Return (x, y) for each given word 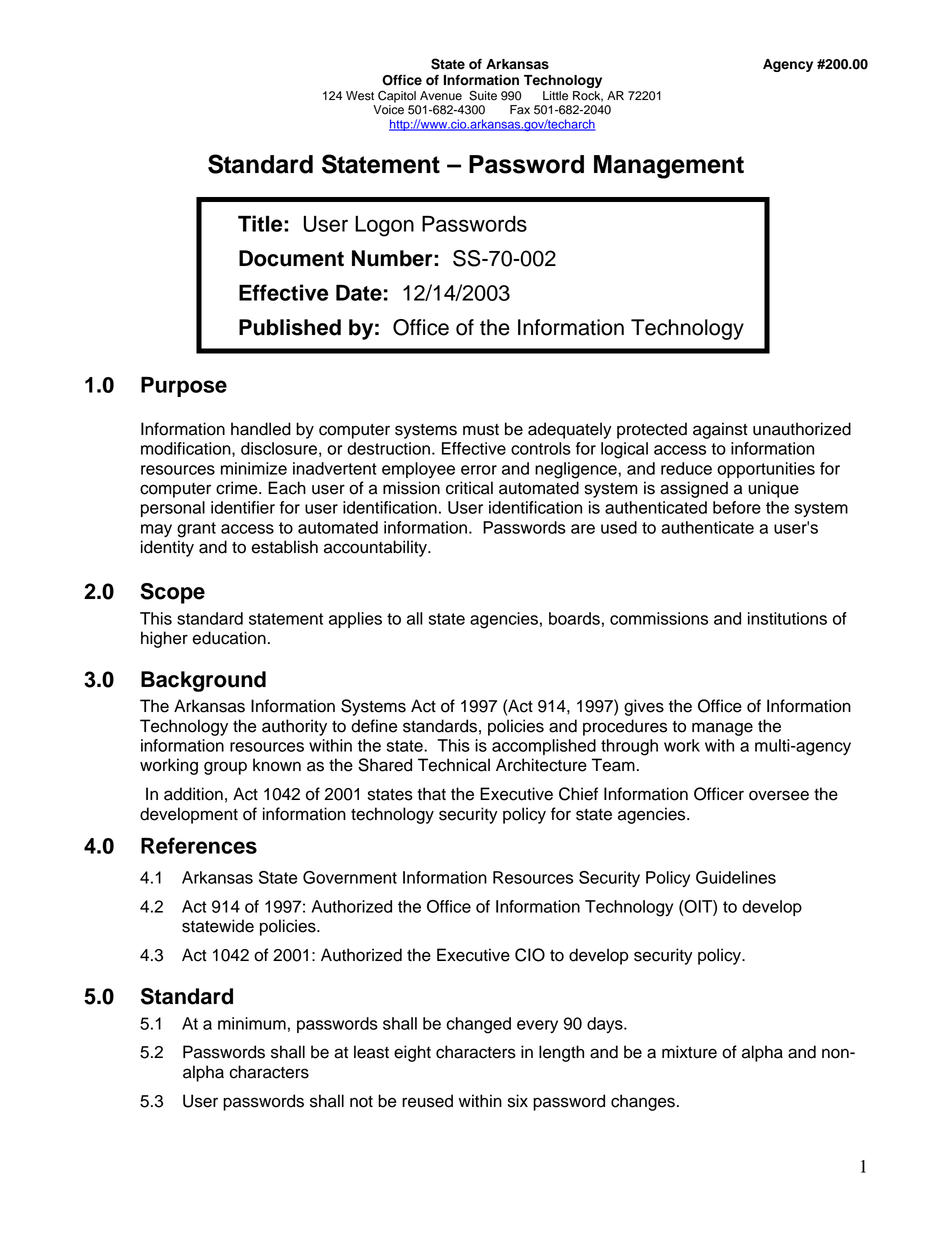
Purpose (184, 387)
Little (555, 96)
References (199, 845)
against (720, 430)
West (360, 96)
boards (574, 618)
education (229, 638)
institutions (787, 618)
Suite (483, 95)
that (431, 794)
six (518, 1101)
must (481, 430)
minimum (252, 1023)
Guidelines (736, 877)
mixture (689, 1052)
